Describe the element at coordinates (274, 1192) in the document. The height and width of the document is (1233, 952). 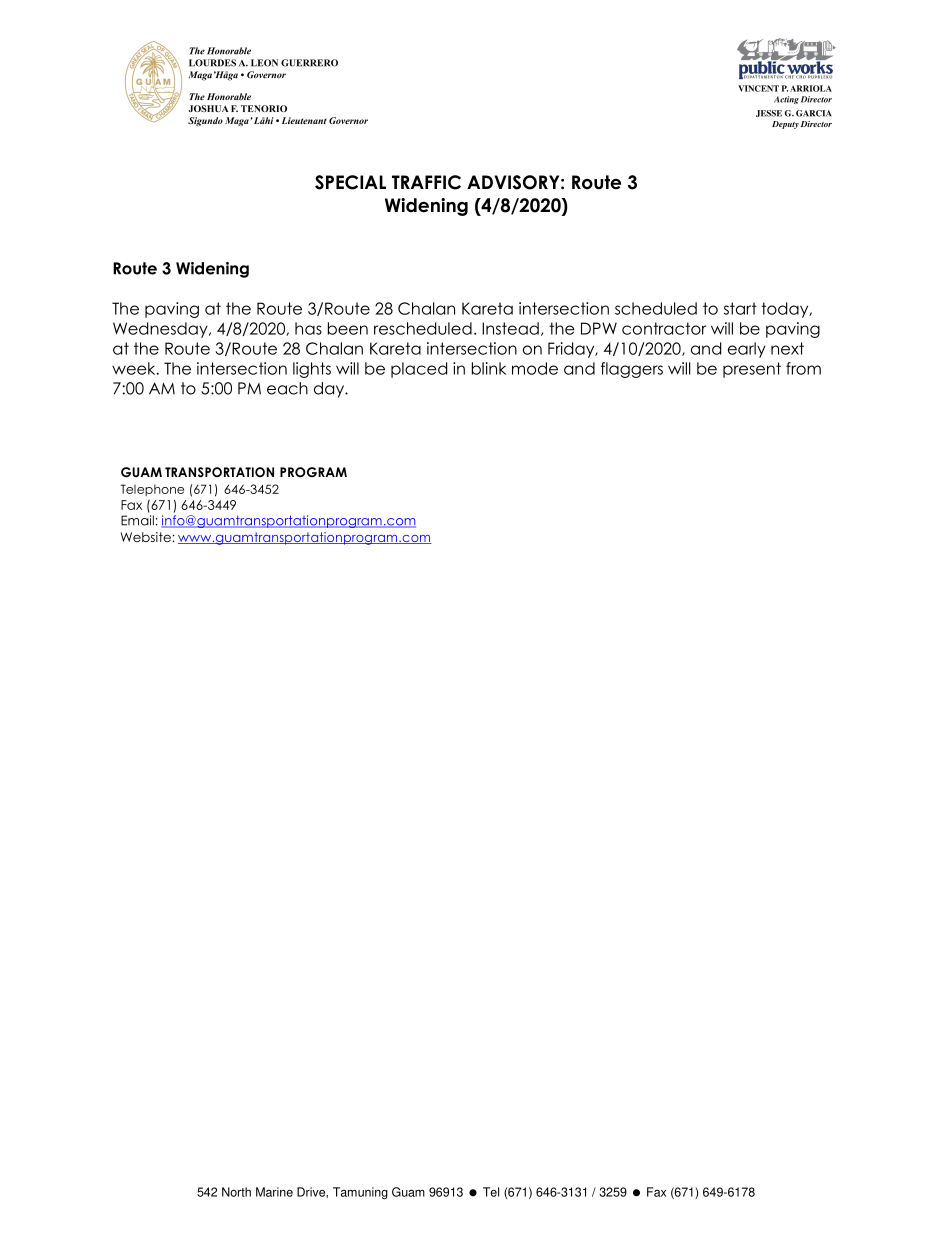
I see `Marine` at that location.
